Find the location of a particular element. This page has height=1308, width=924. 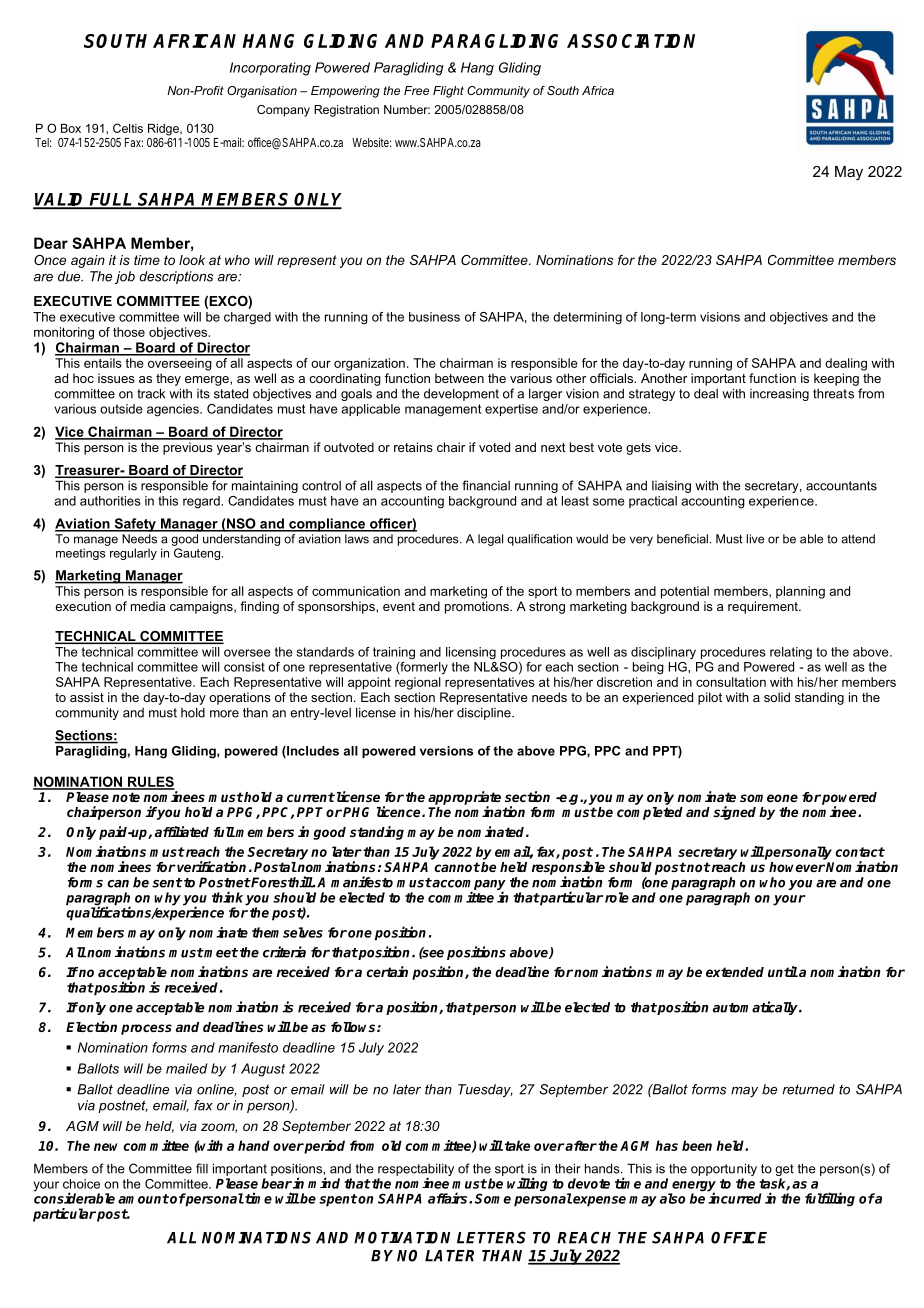

media is located at coordinates (148, 606).
